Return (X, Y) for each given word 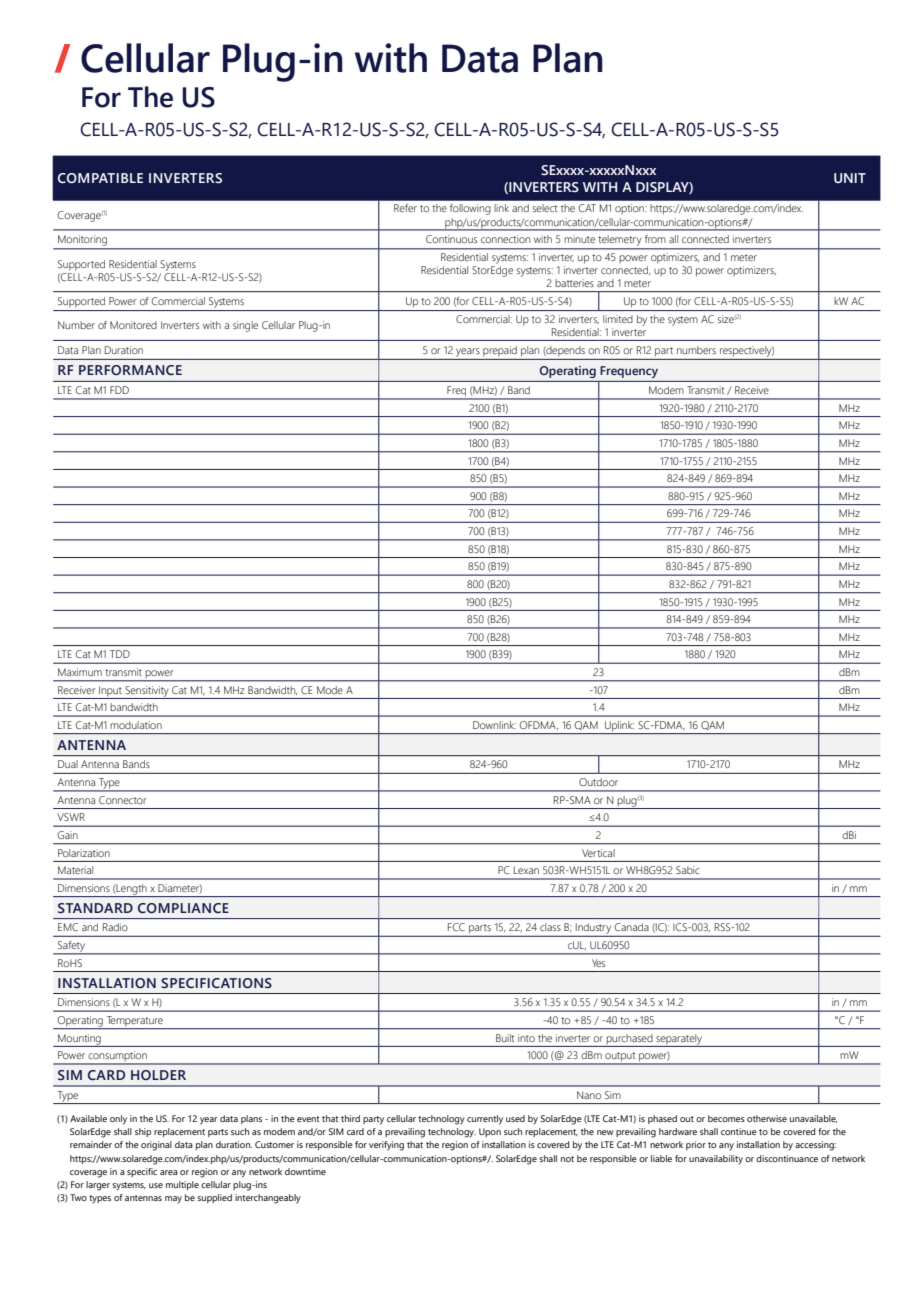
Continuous (451, 239)
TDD (120, 654)
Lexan (526, 870)
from (655, 239)
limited (618, 319)
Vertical (598, 853)
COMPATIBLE (100, 178)
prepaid (500, 351)
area (169, 1172)
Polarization (84, 853)
